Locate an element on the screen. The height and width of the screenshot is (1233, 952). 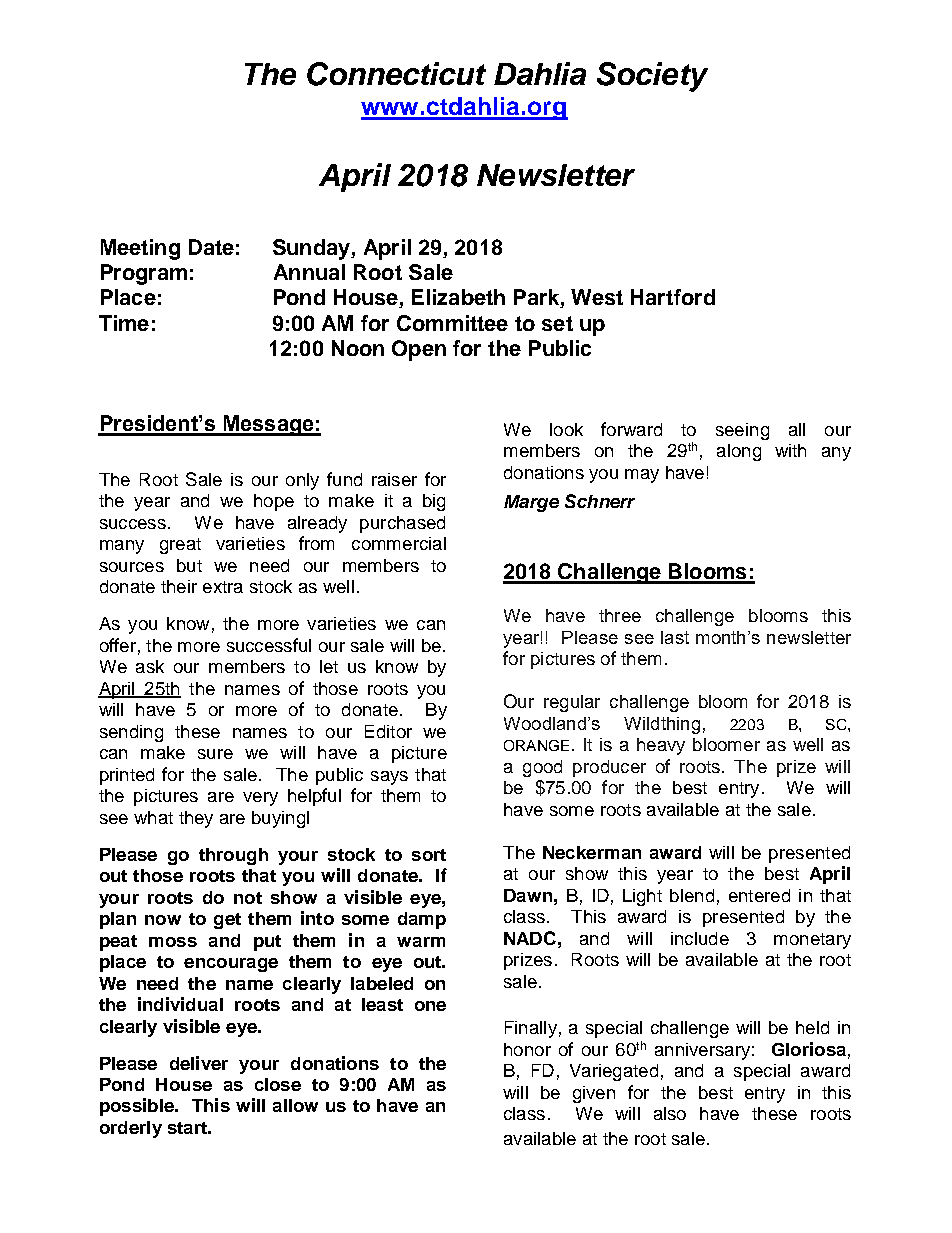
commercial is located at coordinates (399, 543).
